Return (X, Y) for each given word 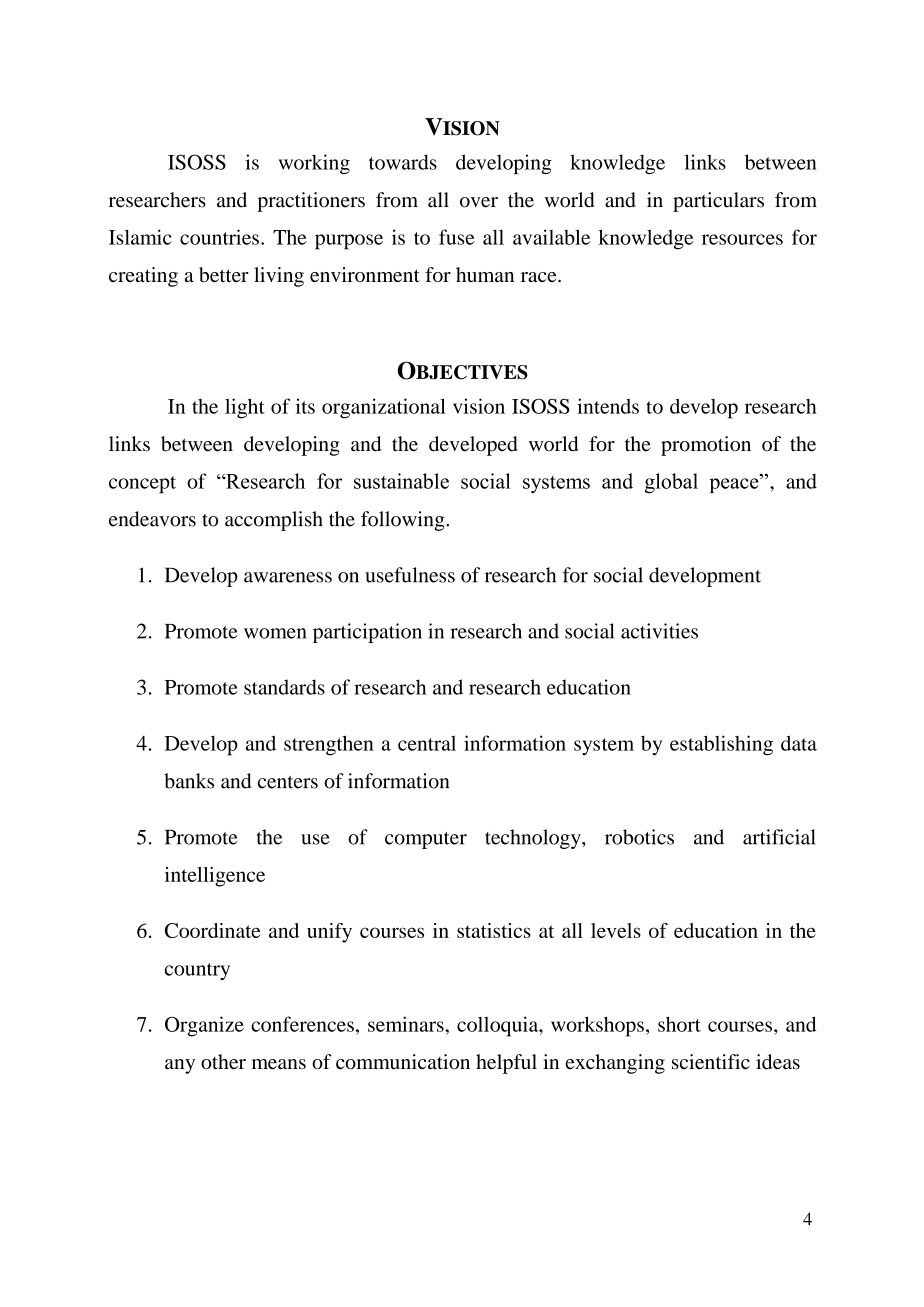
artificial (779, 837)
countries (219, 237)
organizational (384, 408)
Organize (204, 1026)
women (275, 633)
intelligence (215, 877)
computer (426, 840)
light (245, 408)
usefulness (410, 575)
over (479, 202)
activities (659, 631)
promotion (706, 446)
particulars (718, 202)
